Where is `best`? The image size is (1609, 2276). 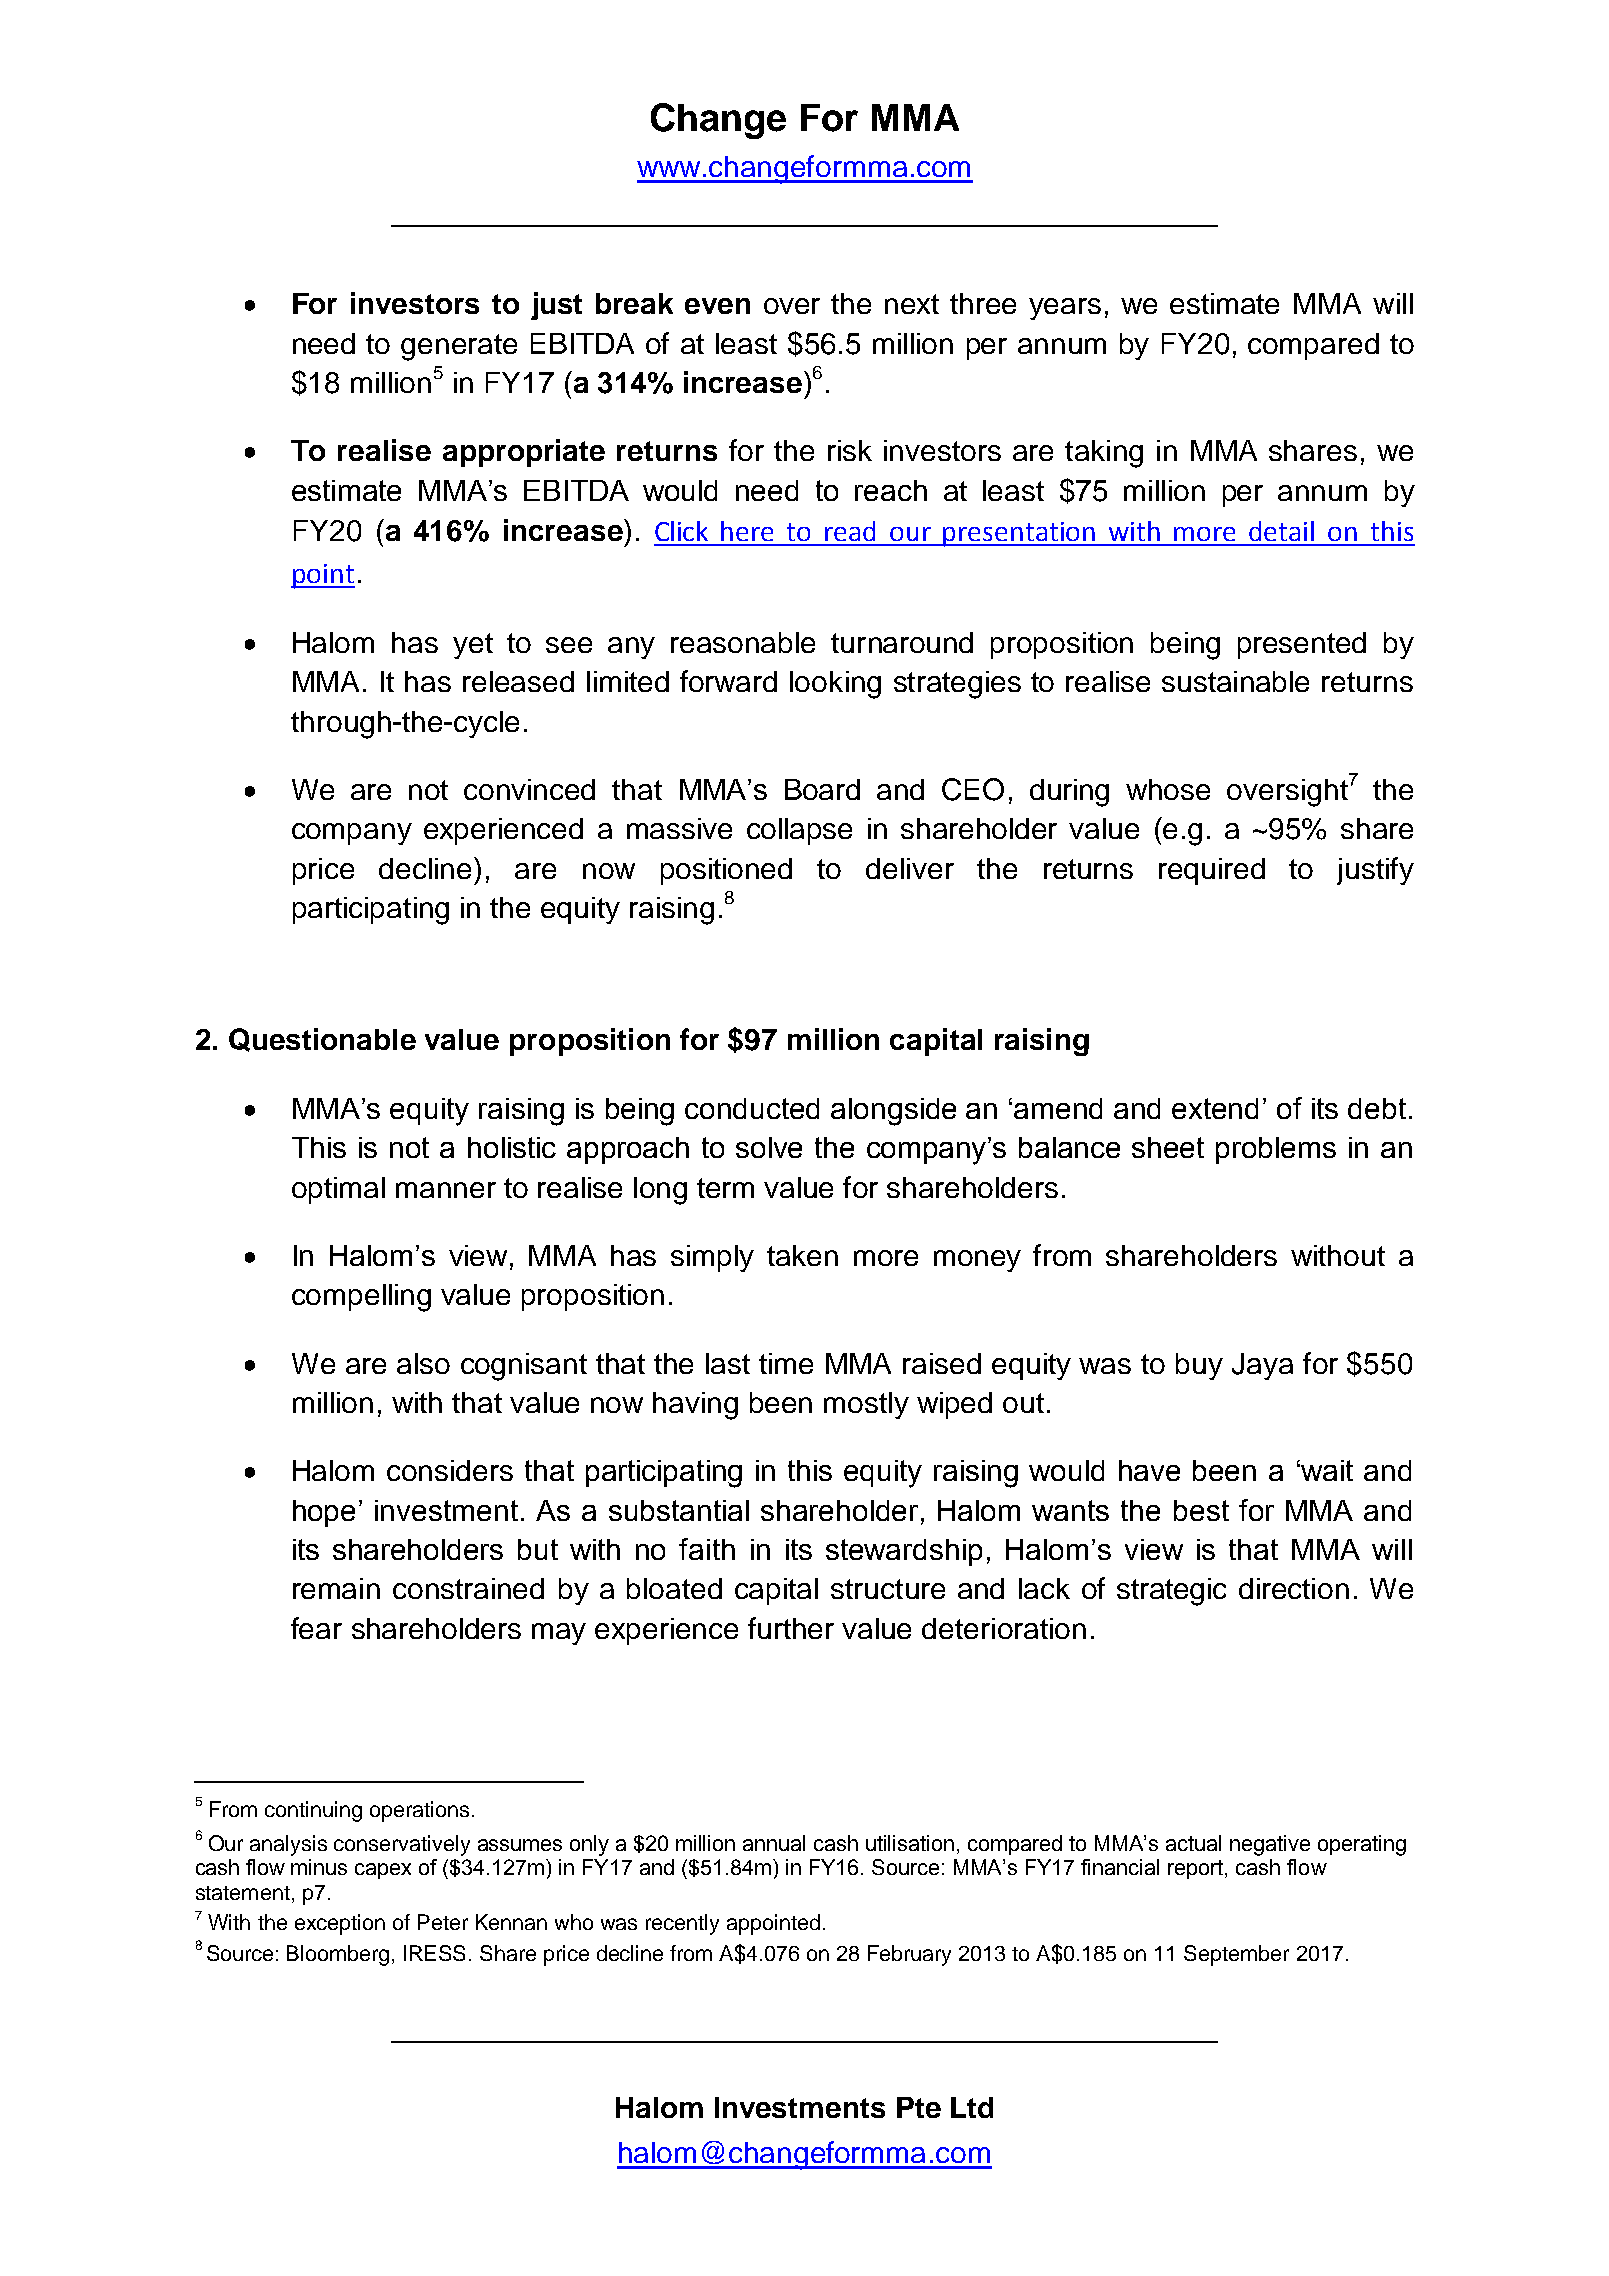 best is located at coordinates (1201, 1510).
